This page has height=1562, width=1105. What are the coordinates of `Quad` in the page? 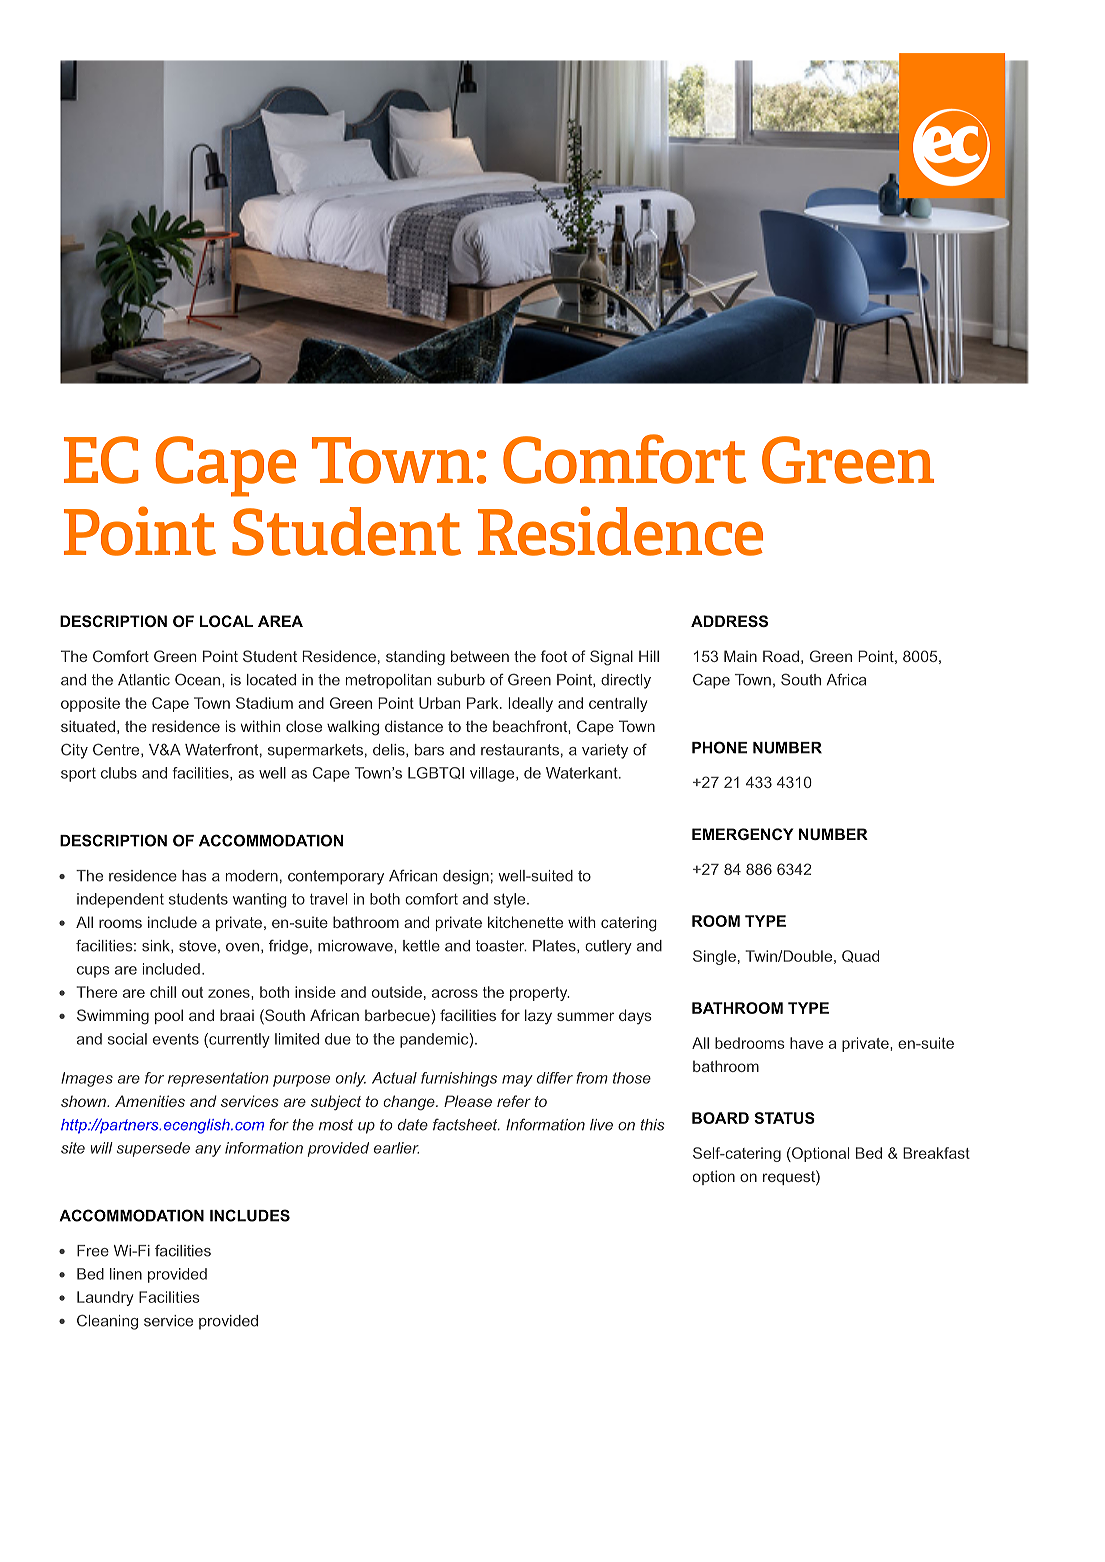 It's located at (860, 956).
